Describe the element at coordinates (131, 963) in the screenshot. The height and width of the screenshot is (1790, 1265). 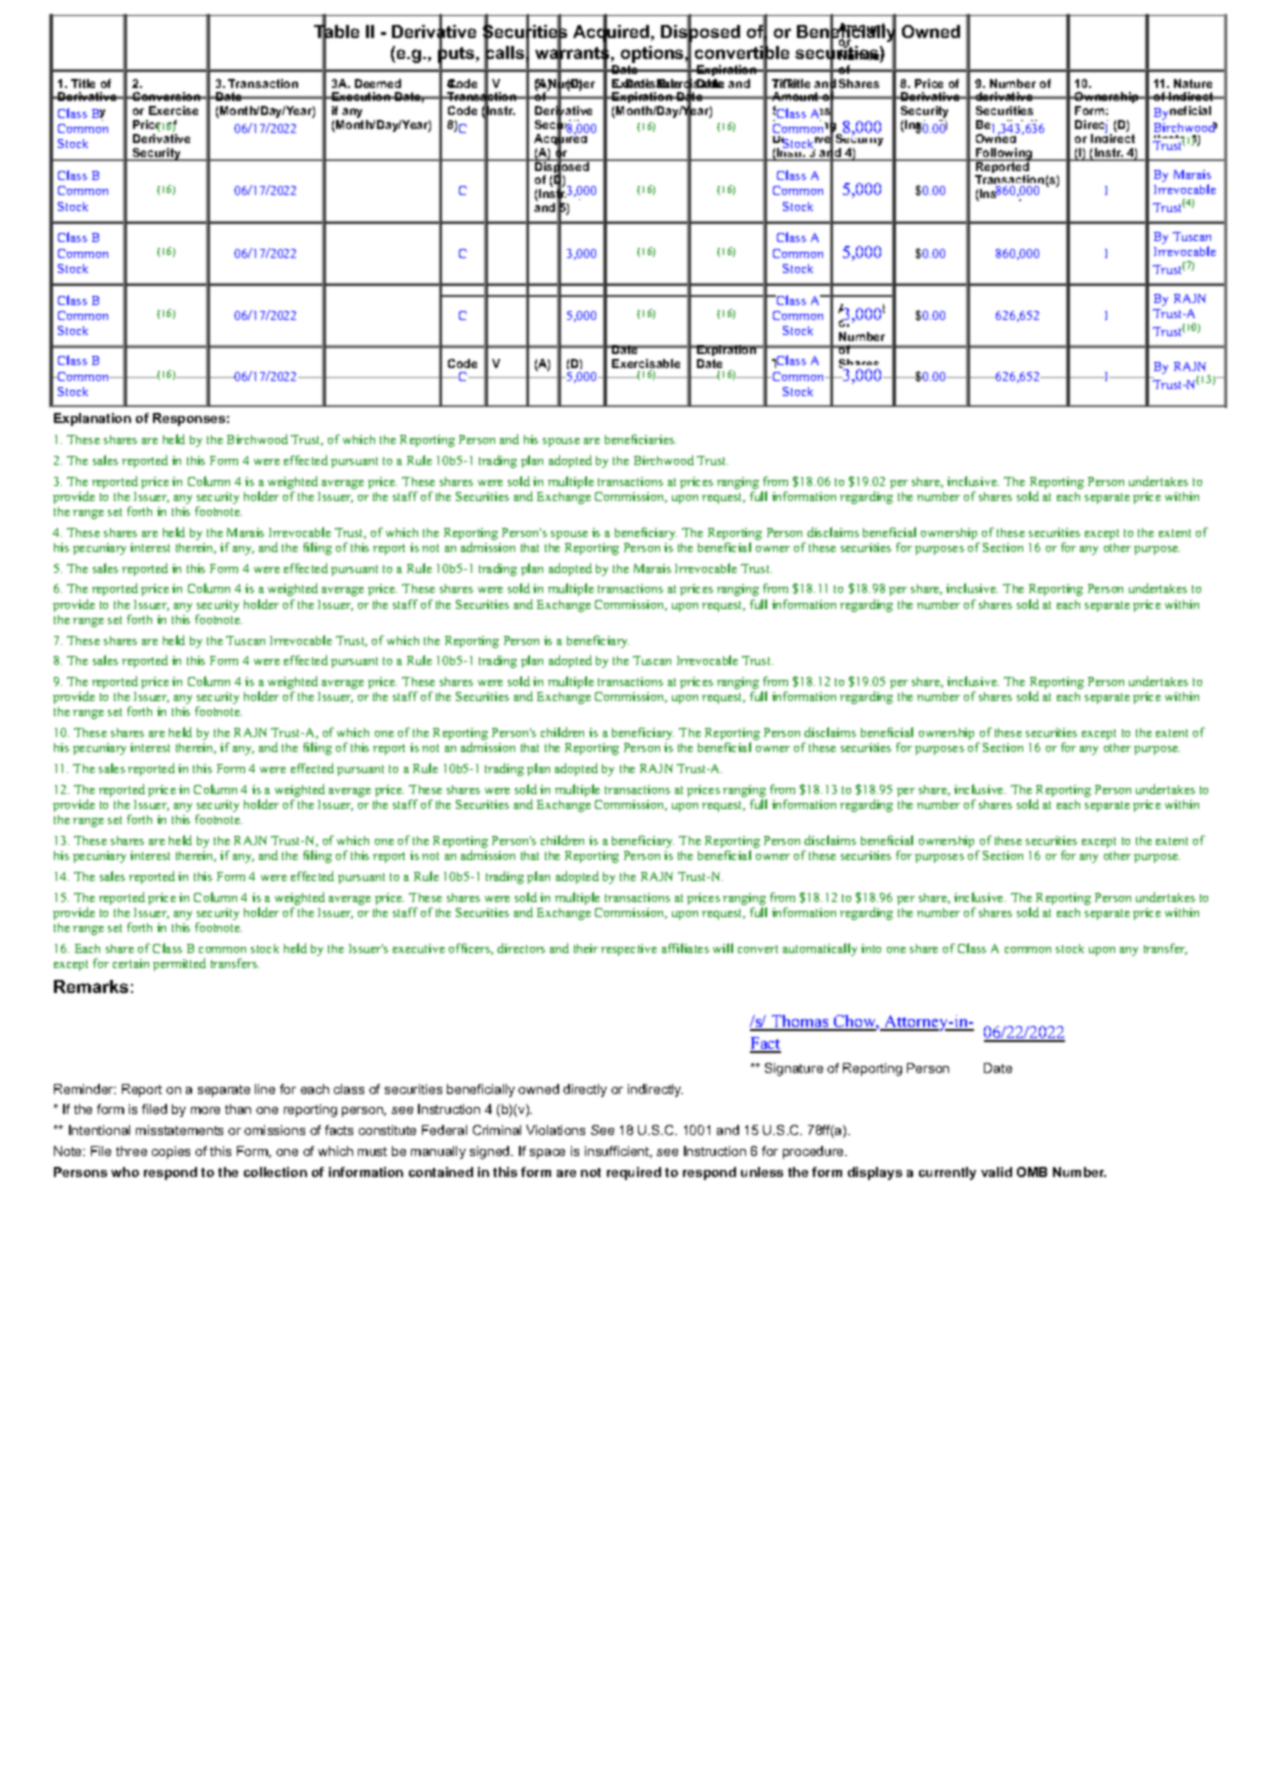
I see `certain` at that location.
